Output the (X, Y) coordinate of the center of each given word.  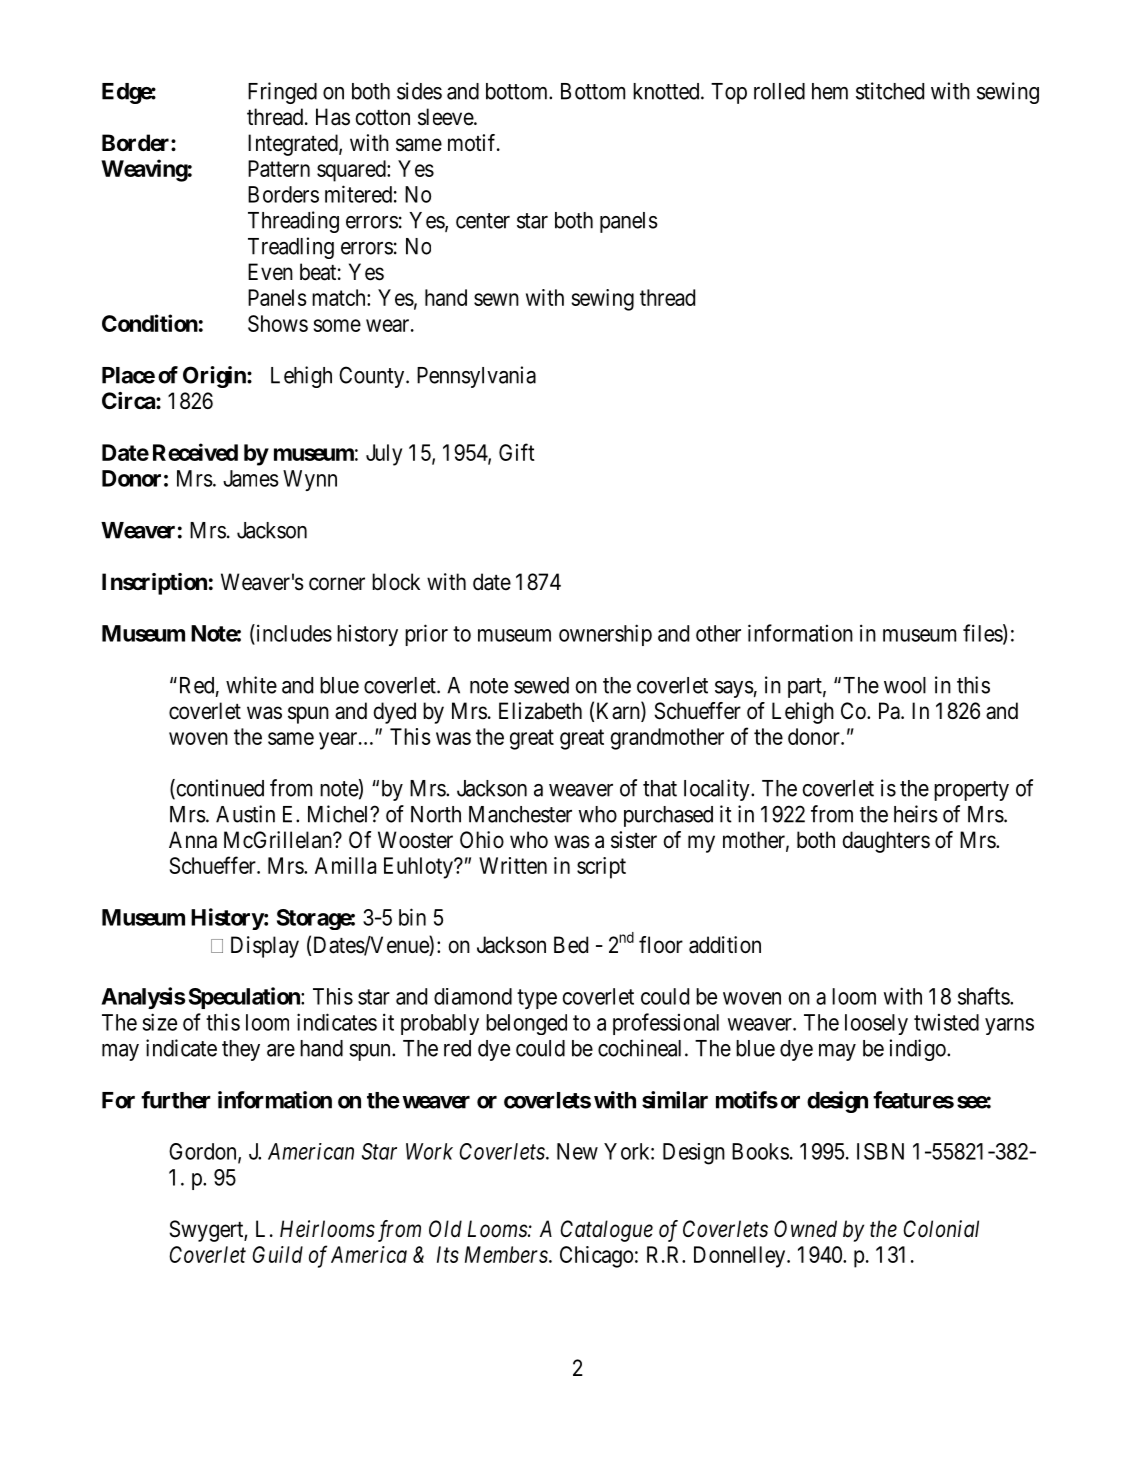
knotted (667, 91)
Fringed (282, 93)
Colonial (941, 1229)
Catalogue (606, 1231)
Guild (277, 1254)
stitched (890, 91)
